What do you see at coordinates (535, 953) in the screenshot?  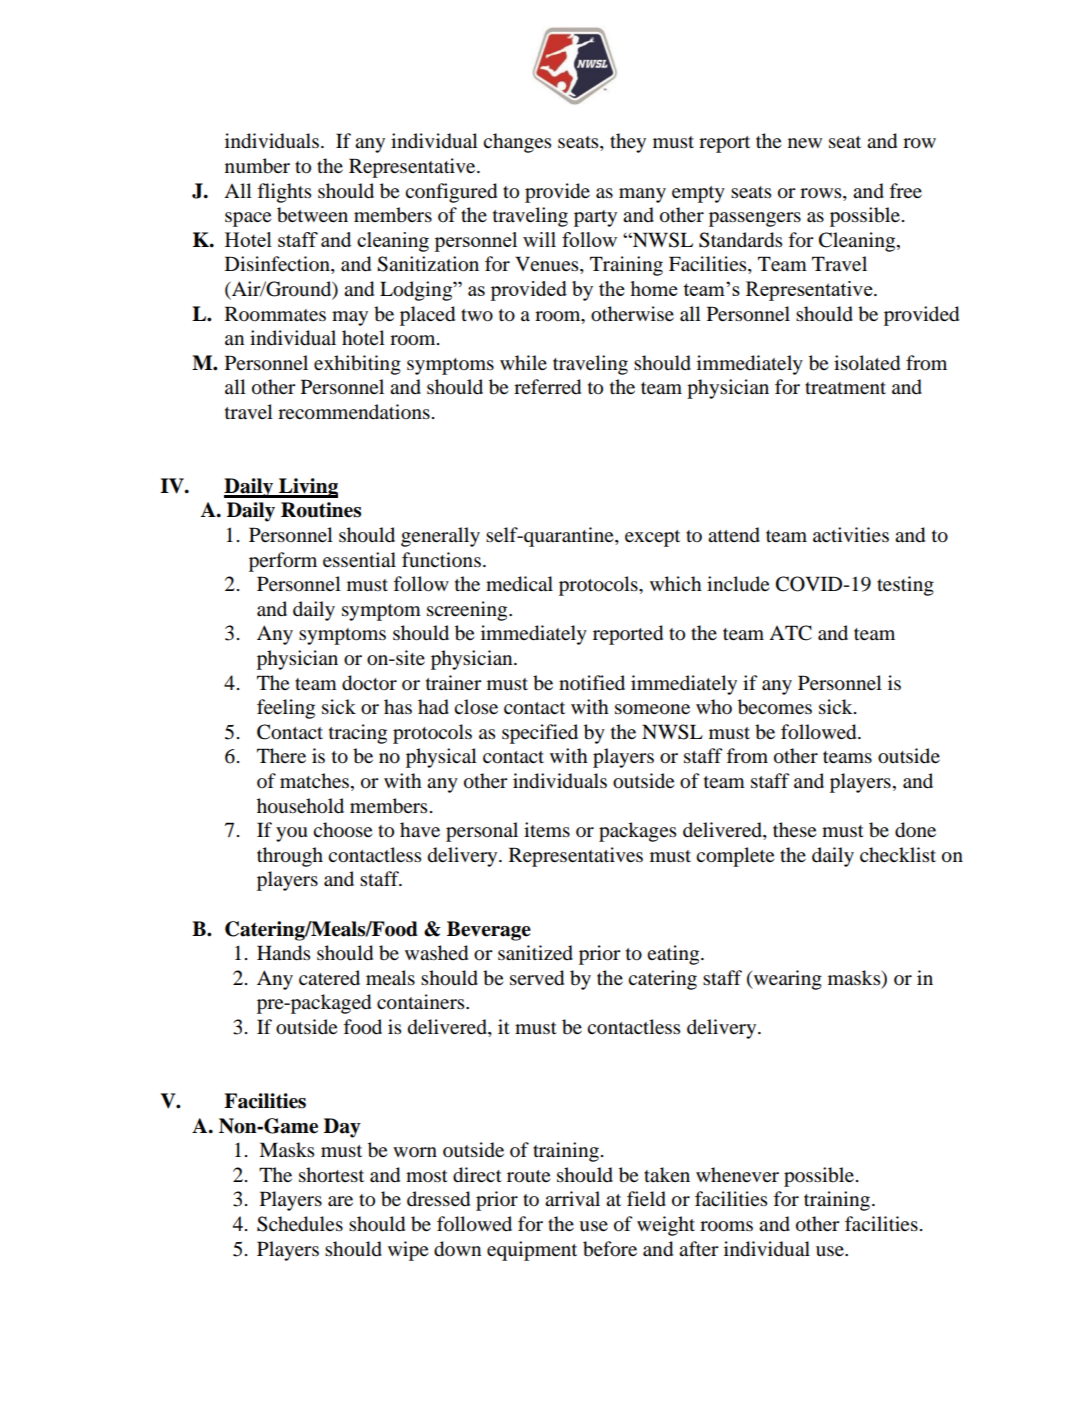 I see `sanitized` at bounding box center [535, 953].
